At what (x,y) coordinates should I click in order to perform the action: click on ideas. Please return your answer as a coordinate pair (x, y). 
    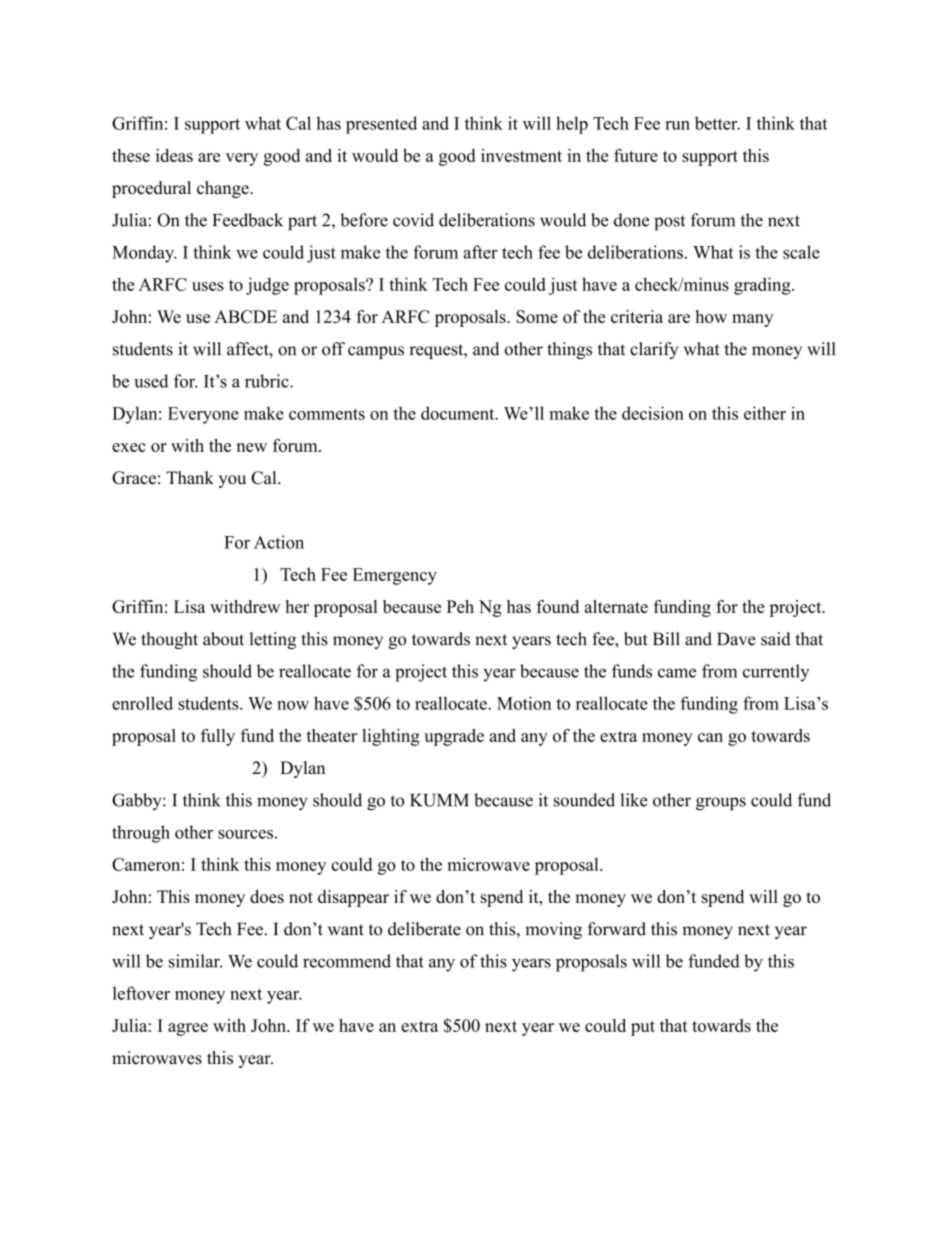
    Looking at the image, I should click on (174, 155).
